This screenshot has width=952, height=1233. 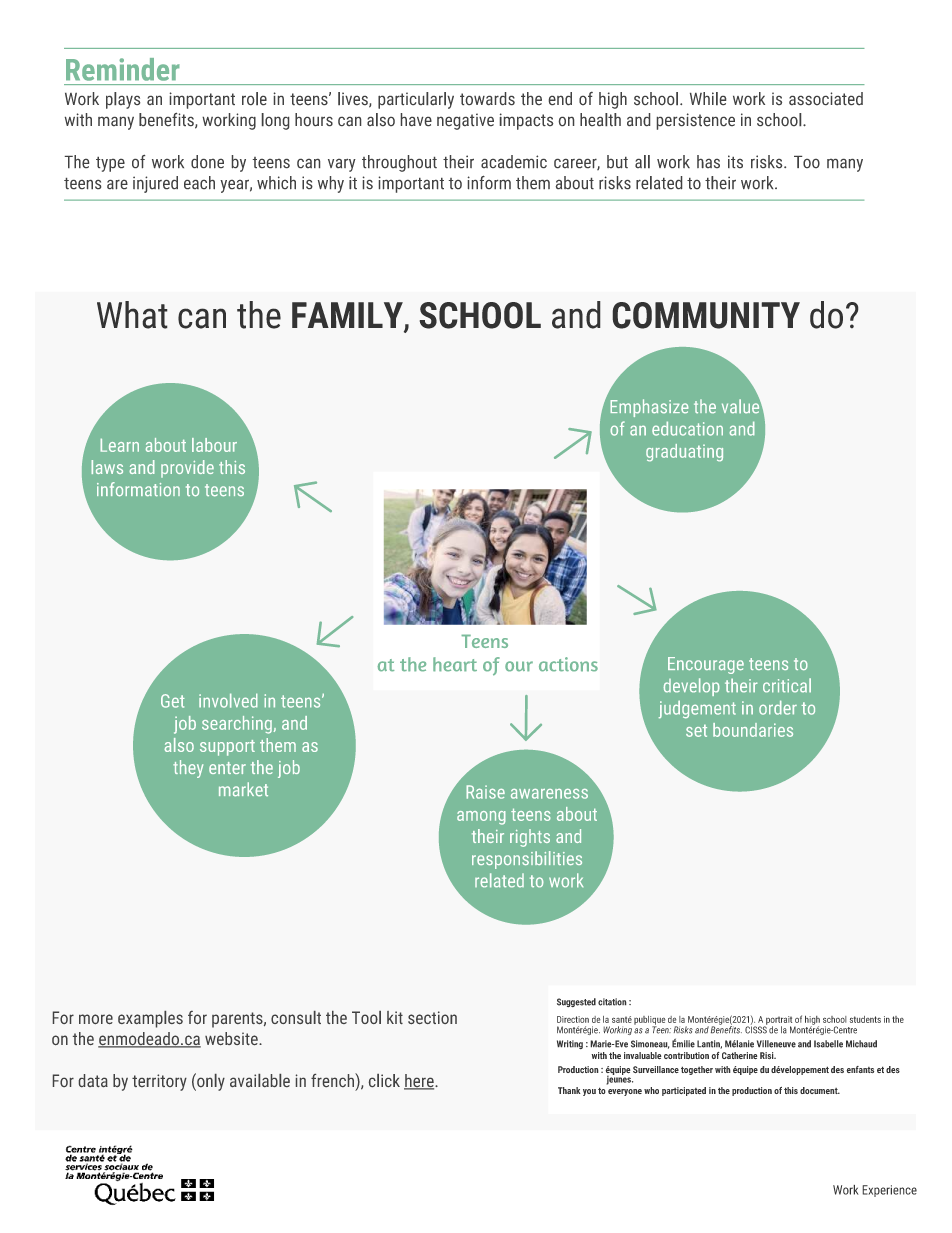 What do you see at coordinates (576, 1002) in the screenshot?
I see `Suggested` at bounding box center [576, 1002].
